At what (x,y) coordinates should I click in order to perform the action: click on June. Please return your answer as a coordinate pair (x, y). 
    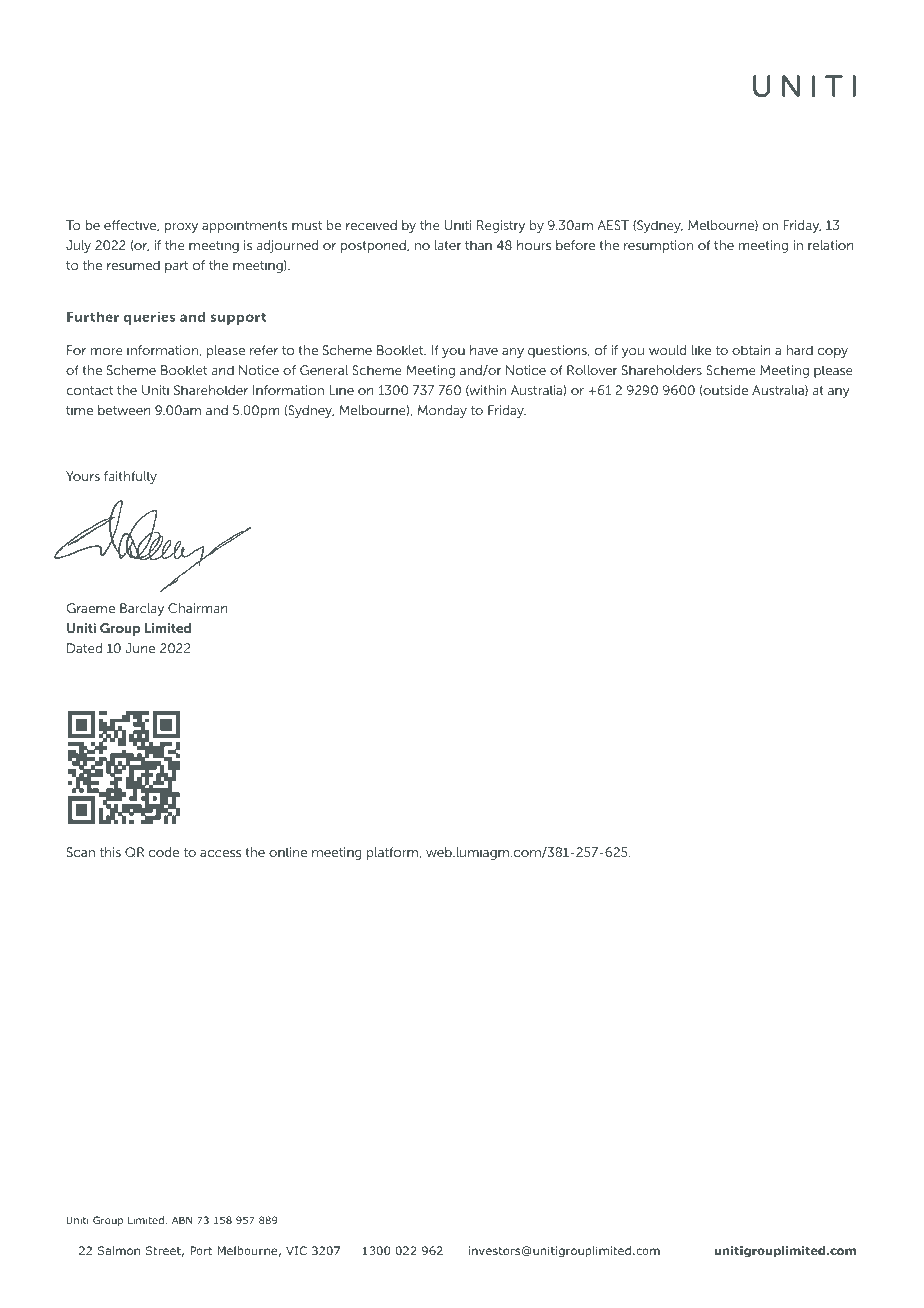
    Looking at the image, I should click on (140, 648).
